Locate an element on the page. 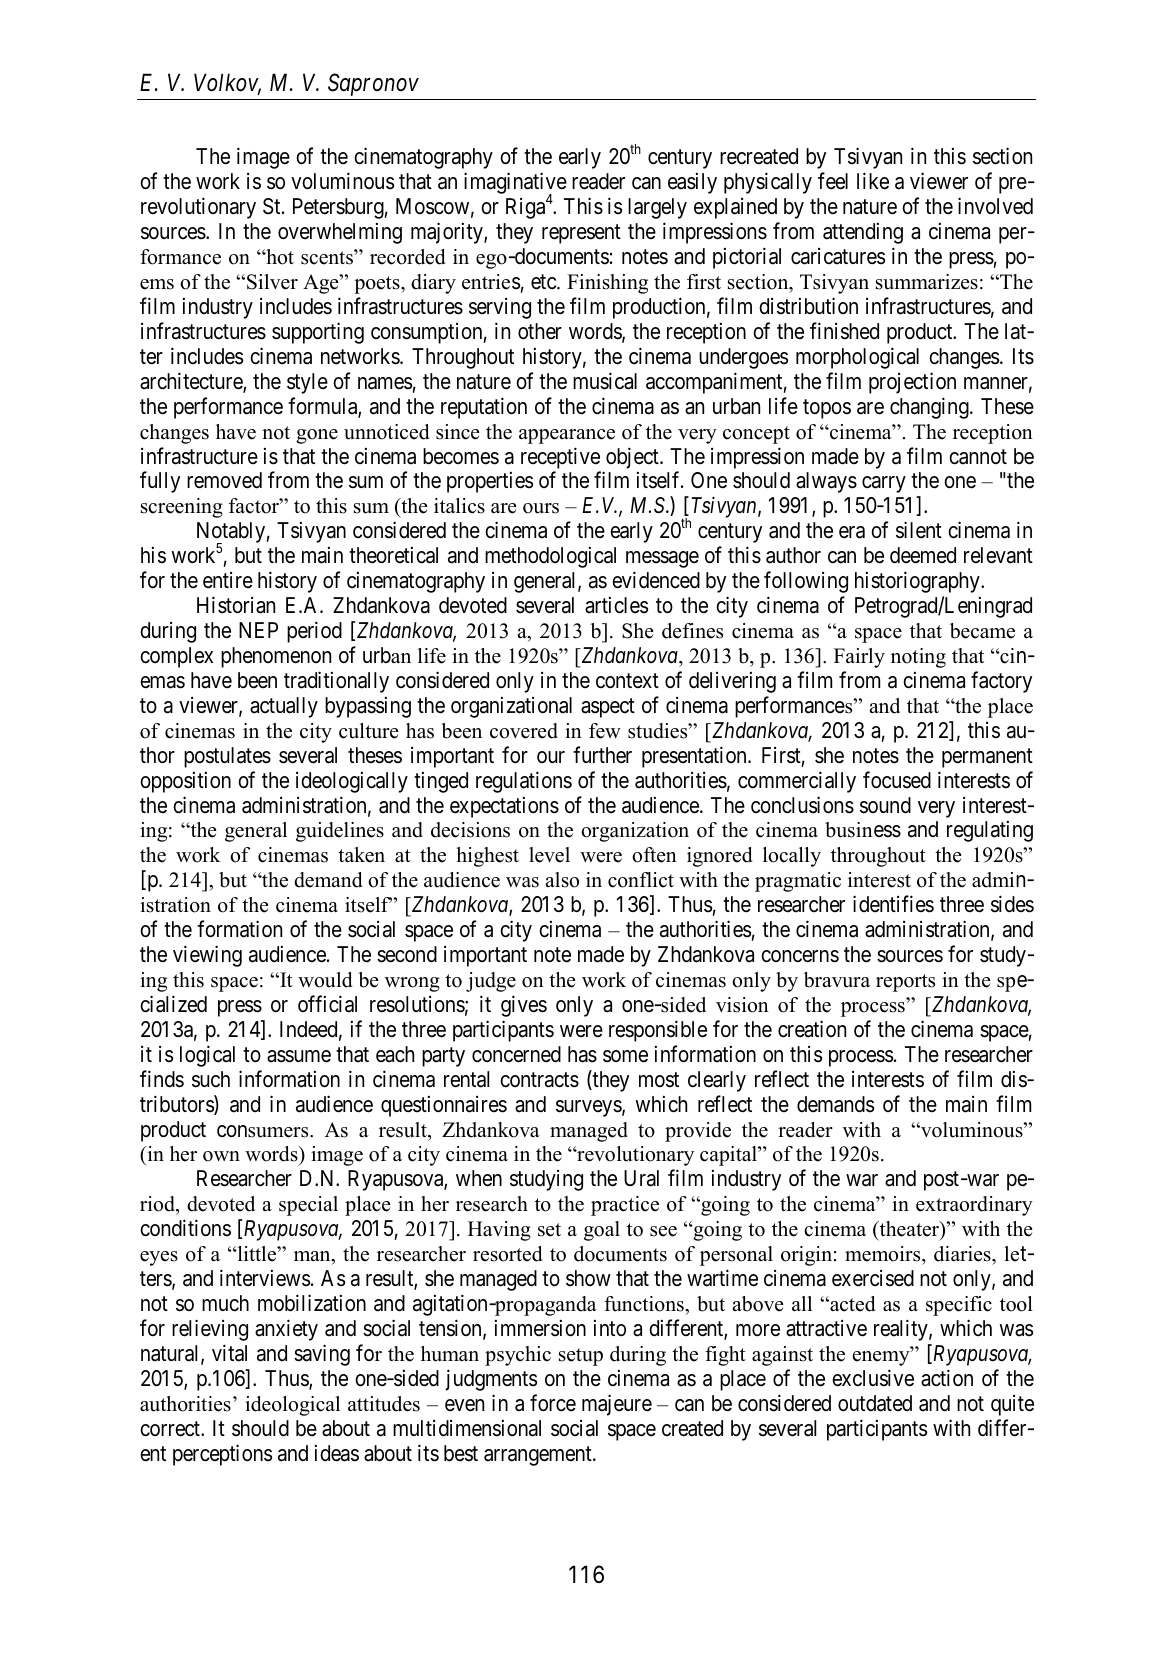 This image has height=1659, width=1173. removed is located at coordinates (224, 480).
